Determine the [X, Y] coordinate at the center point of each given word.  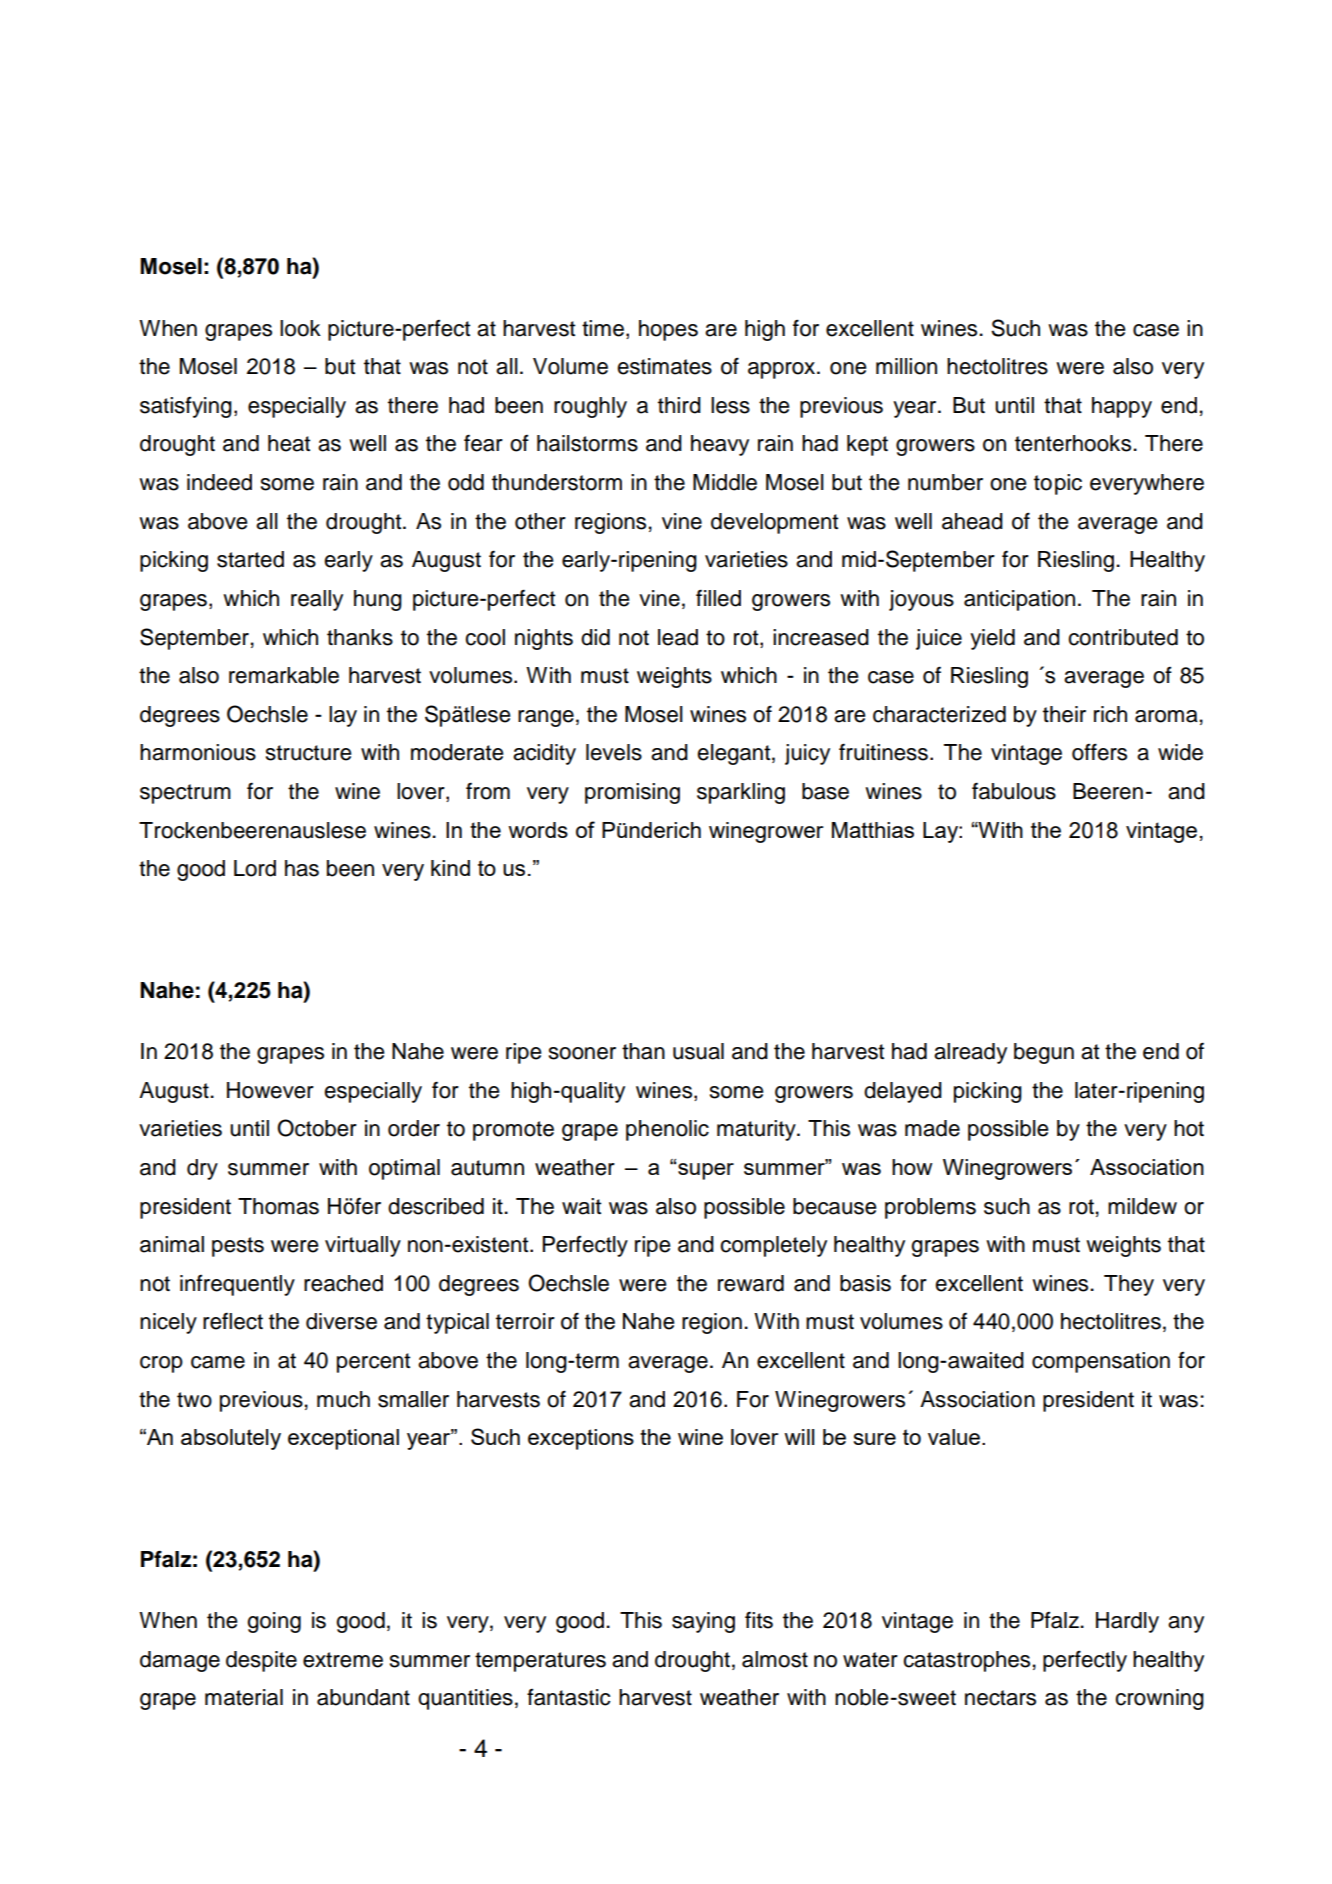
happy [1122, 407]
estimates [664, 366]
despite [261, 1661]
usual [698, 1051]
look [300, 328]
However [270, 1090]
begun [1044, 1053]
